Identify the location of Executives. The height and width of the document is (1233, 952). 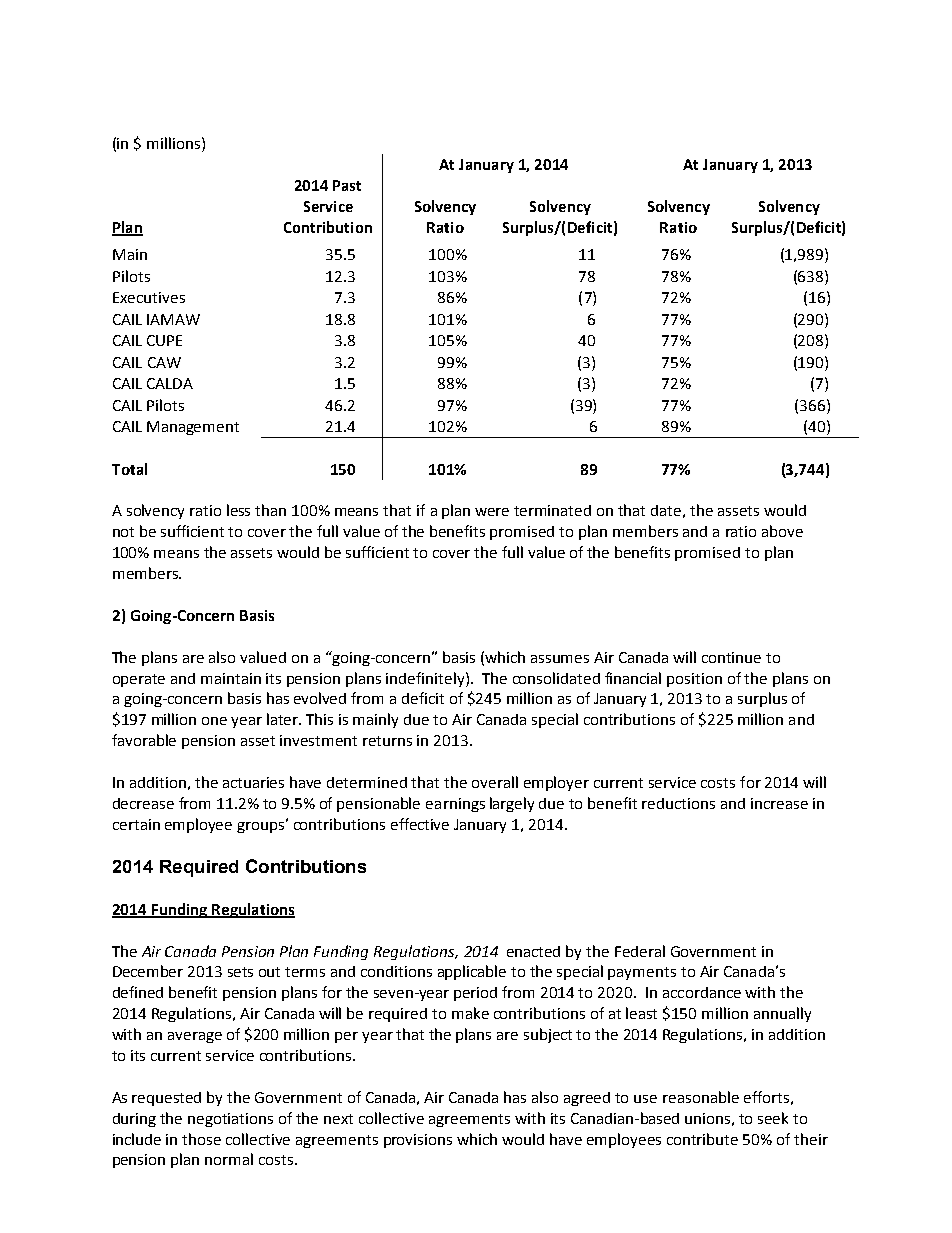
(149, 297).
